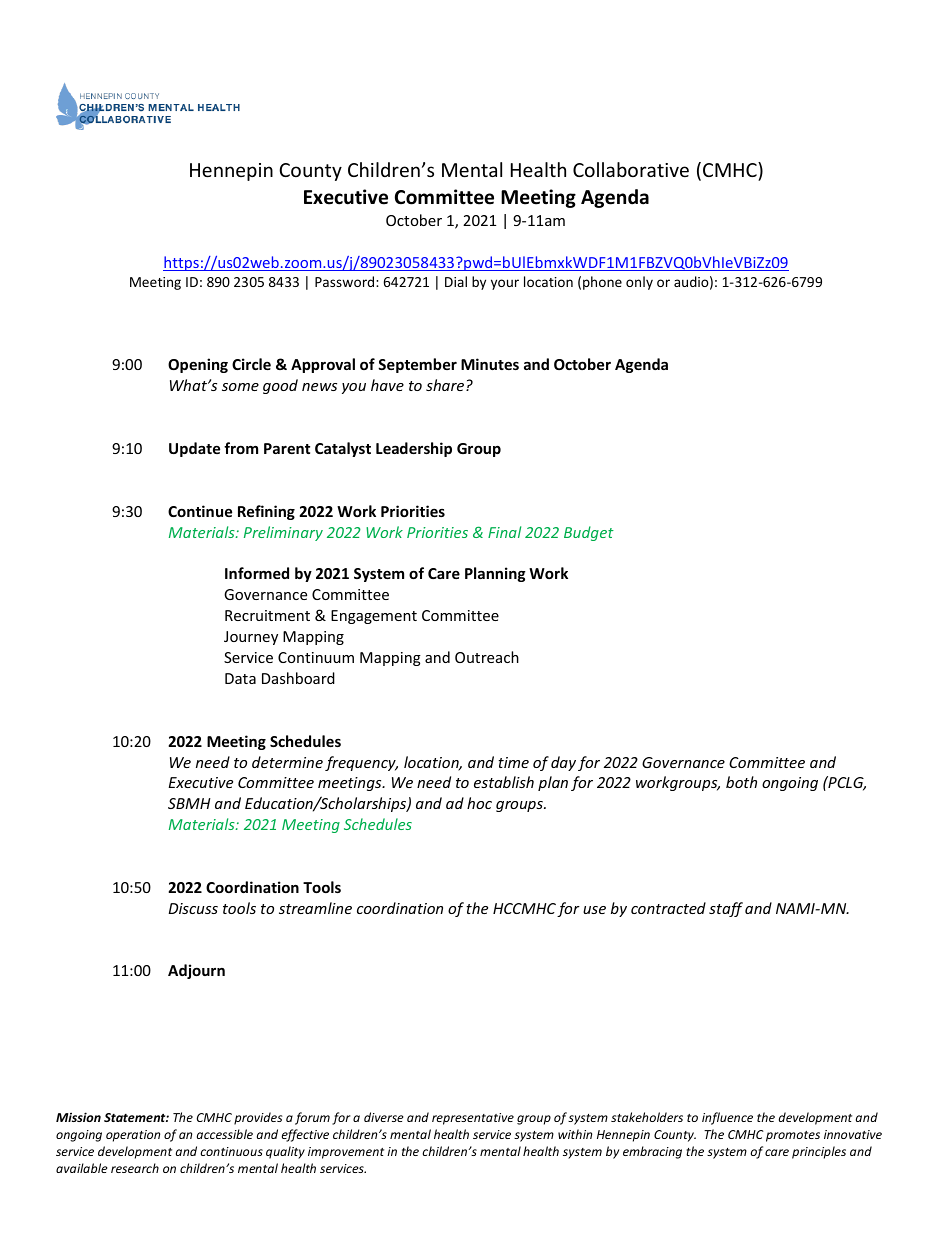 This image has height=1233, width=952. Describe the element at coordinates (193, 908) in the image. I see `Discuss` at that location.
